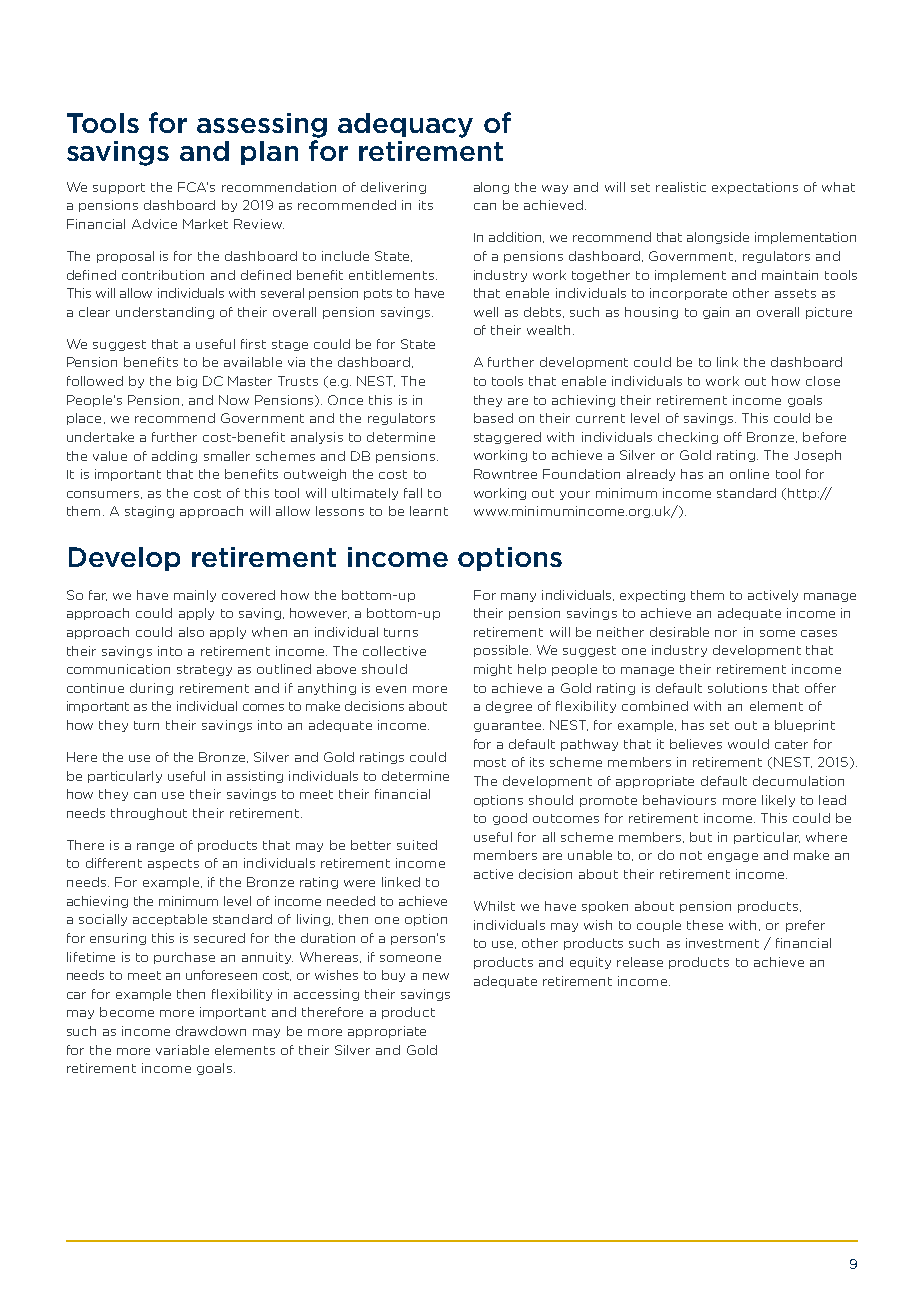 The height and width of the page is (1308, 924). What do you see at coordinates (127, 1012) in the page?
I see `become` at bounding box center [127, 1012].
